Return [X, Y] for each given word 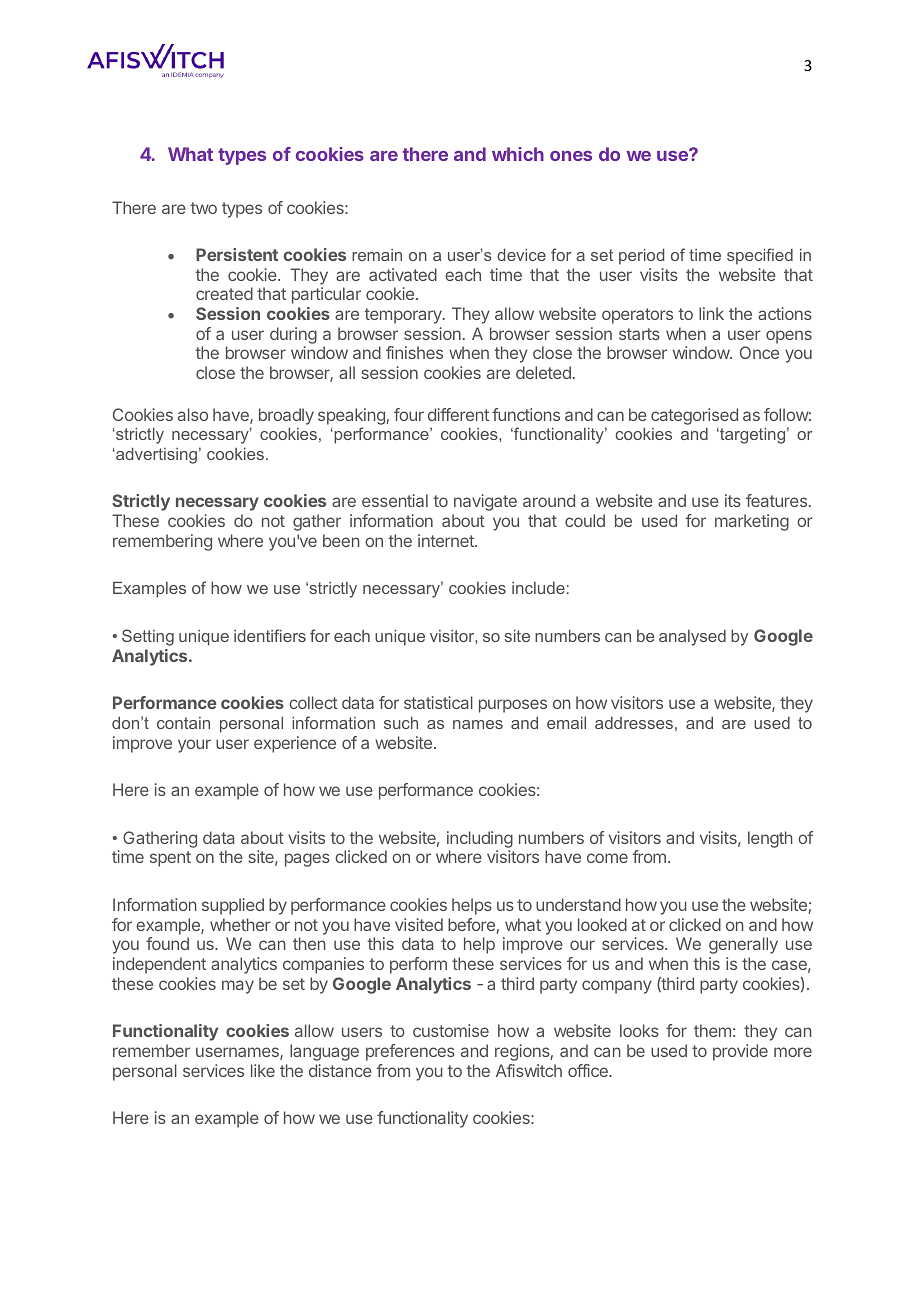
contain [183, 723]
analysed [692, 638]
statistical [438, 702]
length [770, 839]
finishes [414, 352]
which [518, 154]
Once [759, 352]
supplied [233, 906]
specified [760, 256]
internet [447, 540]
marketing [752, 522]
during [293, 335]
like [263, 1070]
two [203, 208]
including [480, 839]
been [341, 540]
